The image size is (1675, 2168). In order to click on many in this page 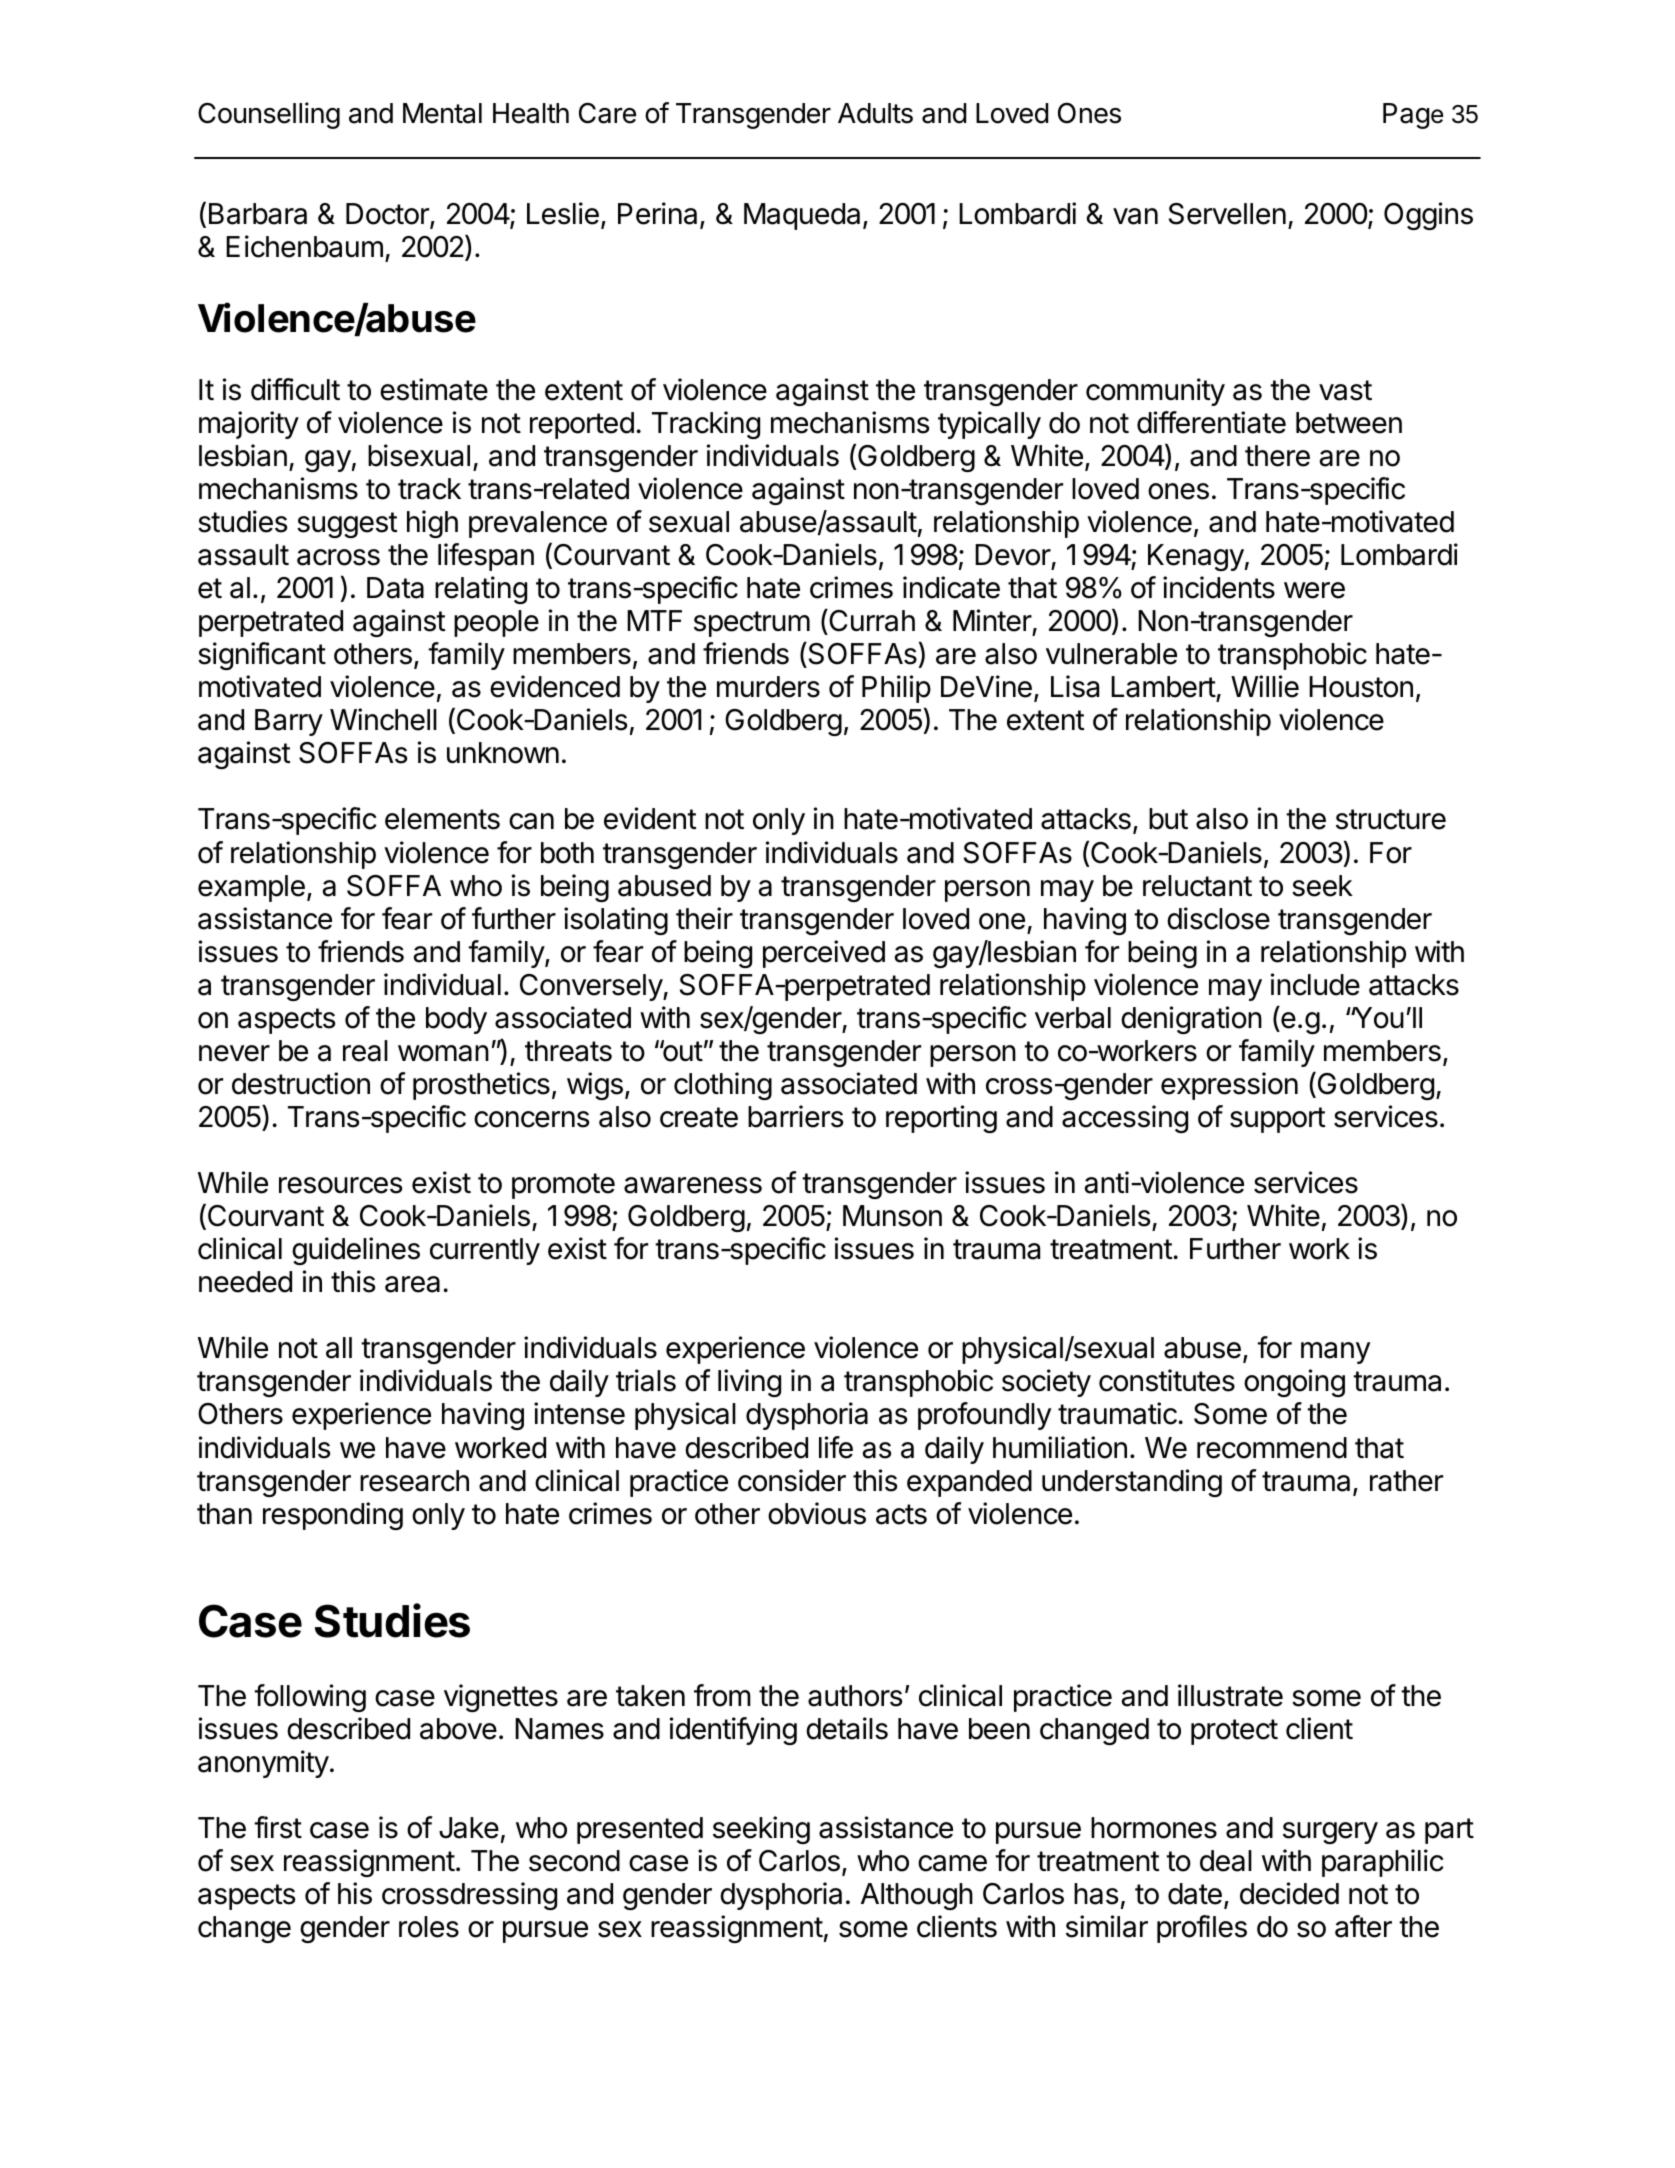, I will do `click(1335, 1353)`.
